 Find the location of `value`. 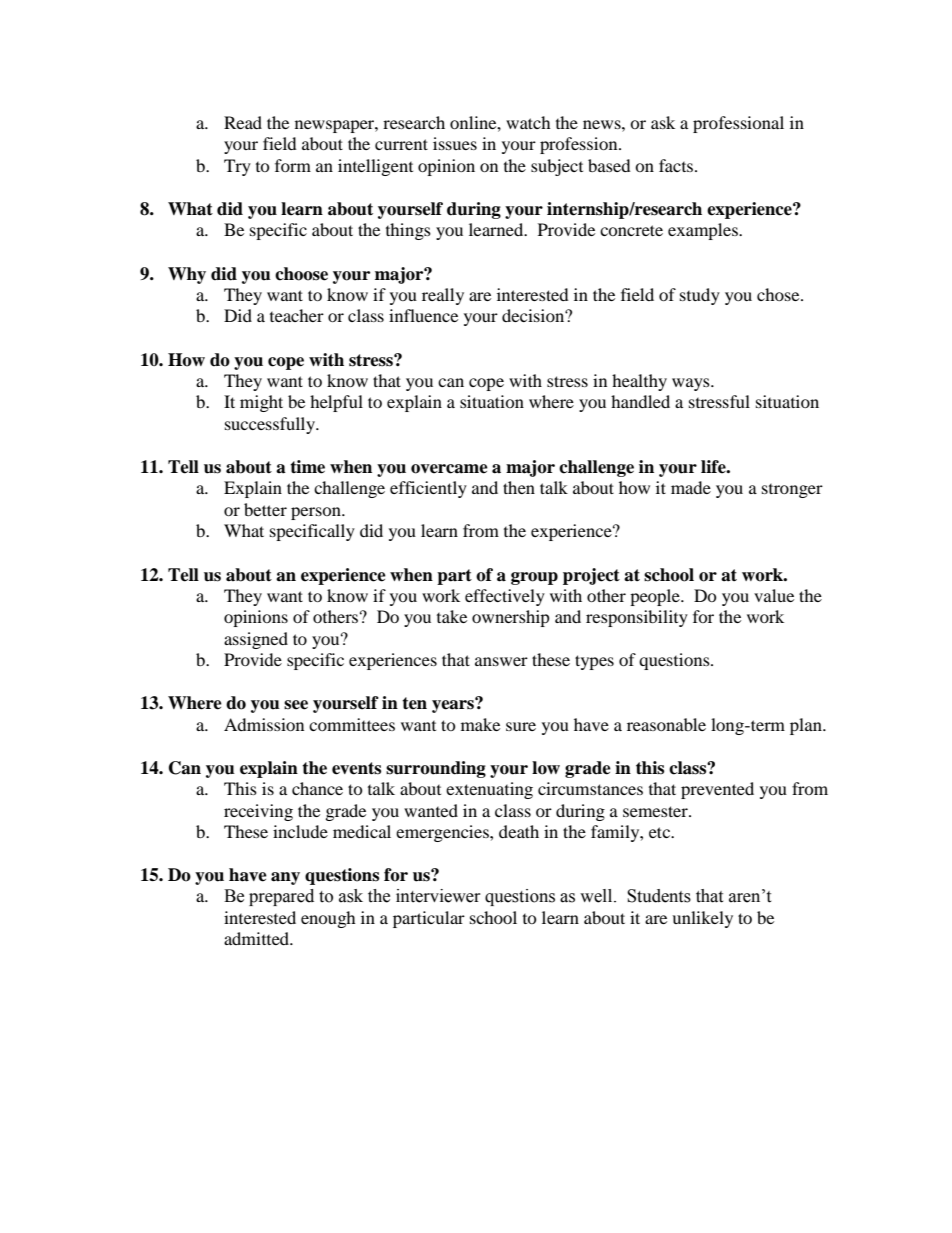

value is located at coordinates (774, 595).
